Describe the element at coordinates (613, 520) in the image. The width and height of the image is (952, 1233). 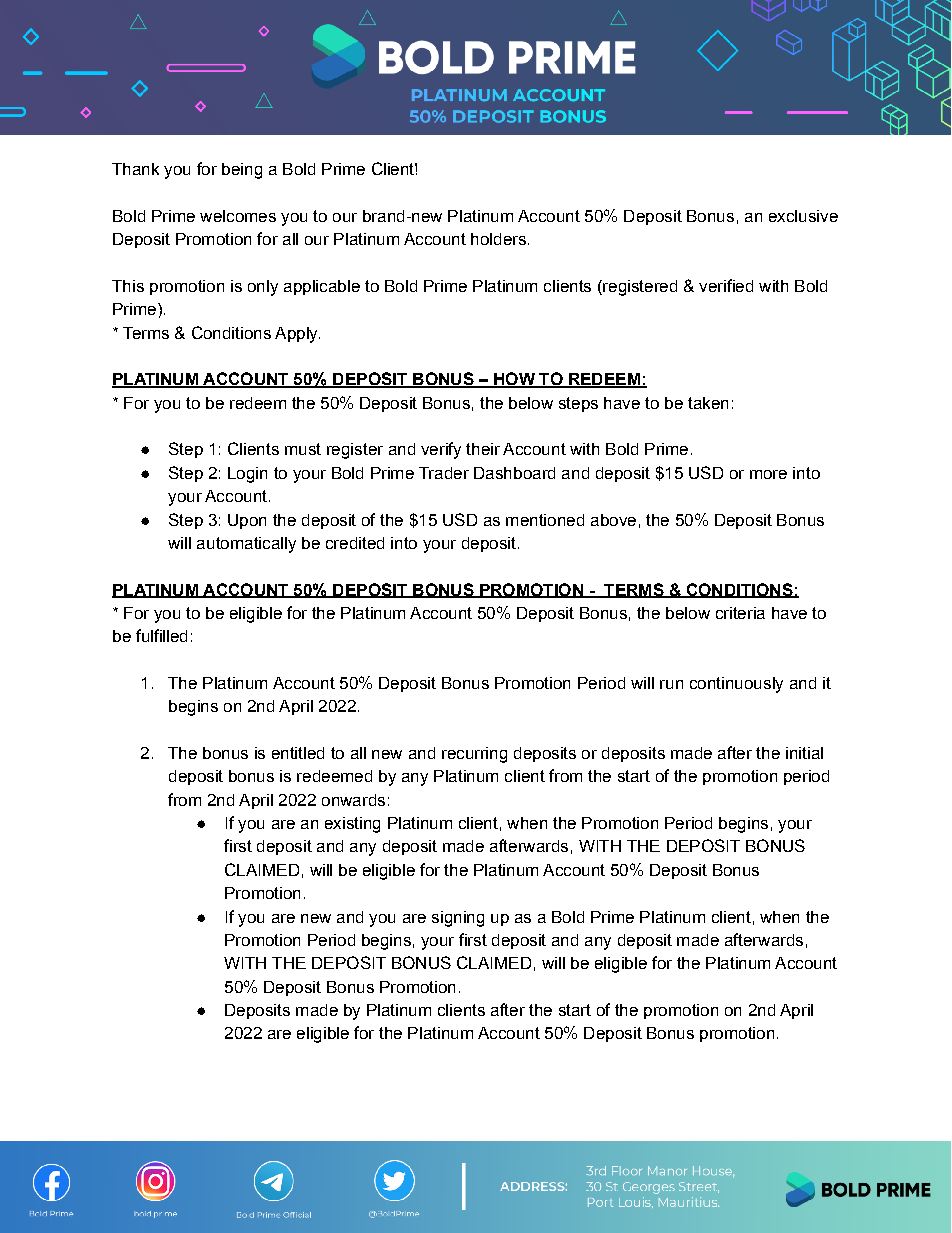
I see `above` at that location.
